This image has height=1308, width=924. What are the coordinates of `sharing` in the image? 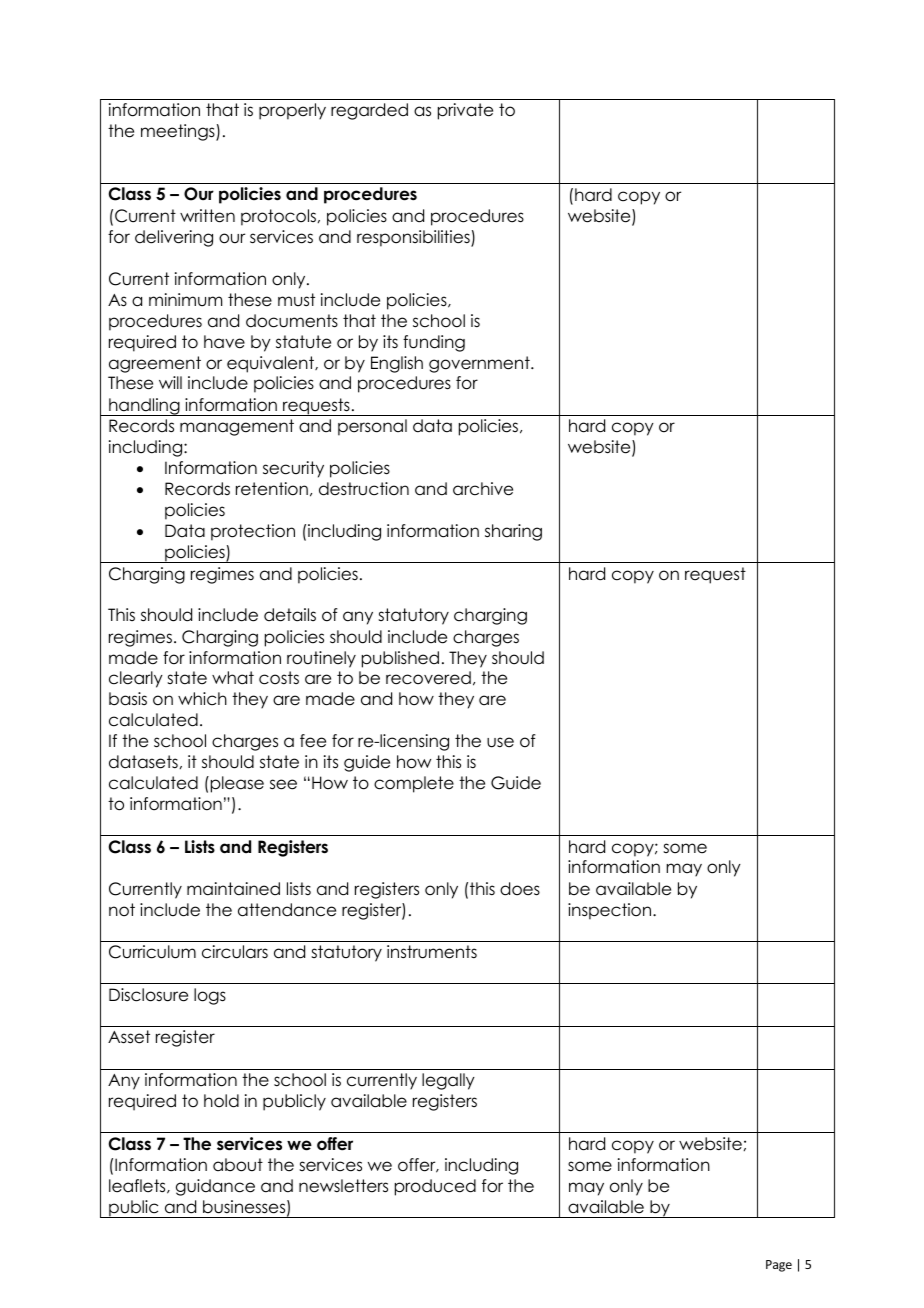 It's located at (513, 532).
